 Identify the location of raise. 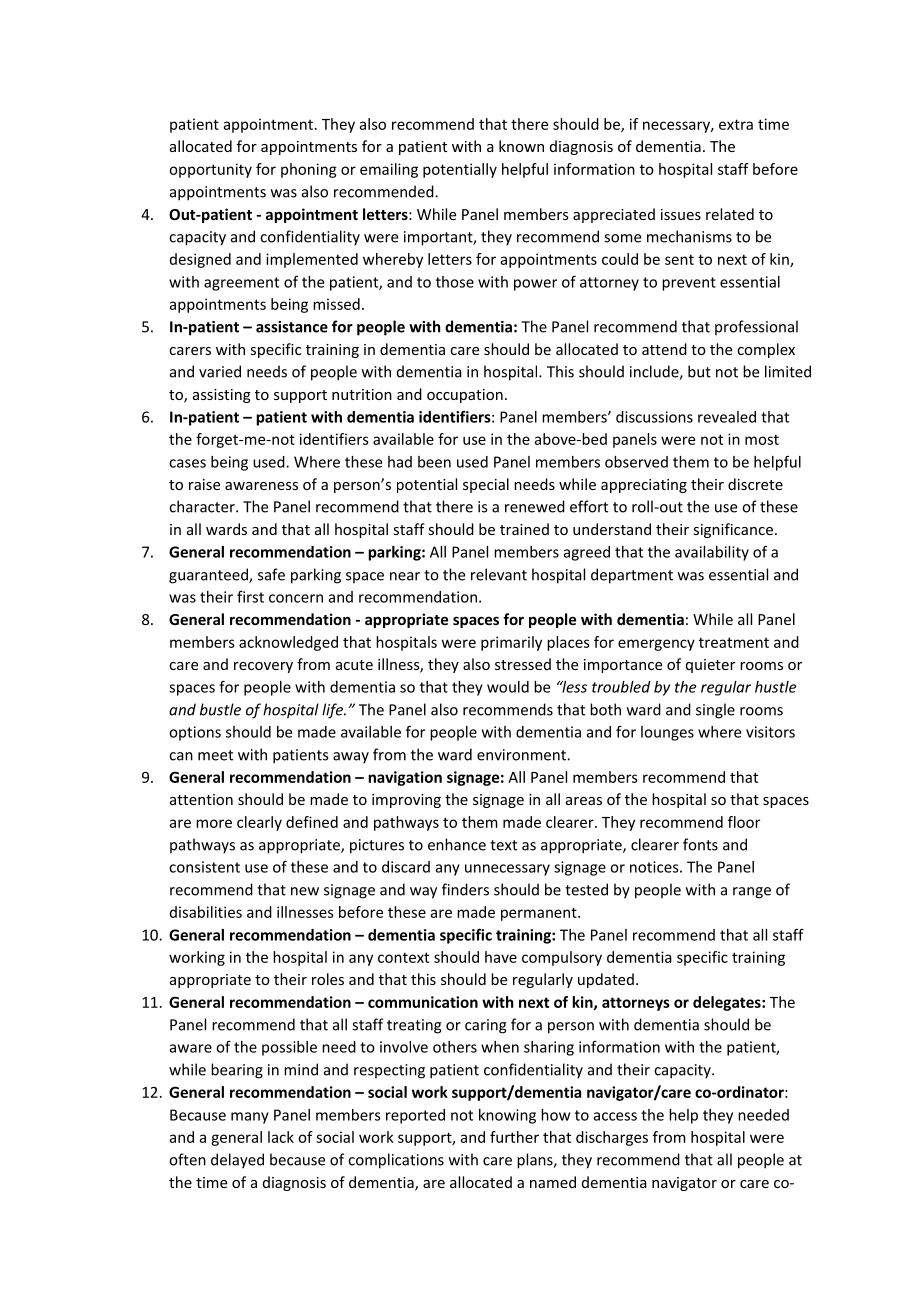
(204, 484).
